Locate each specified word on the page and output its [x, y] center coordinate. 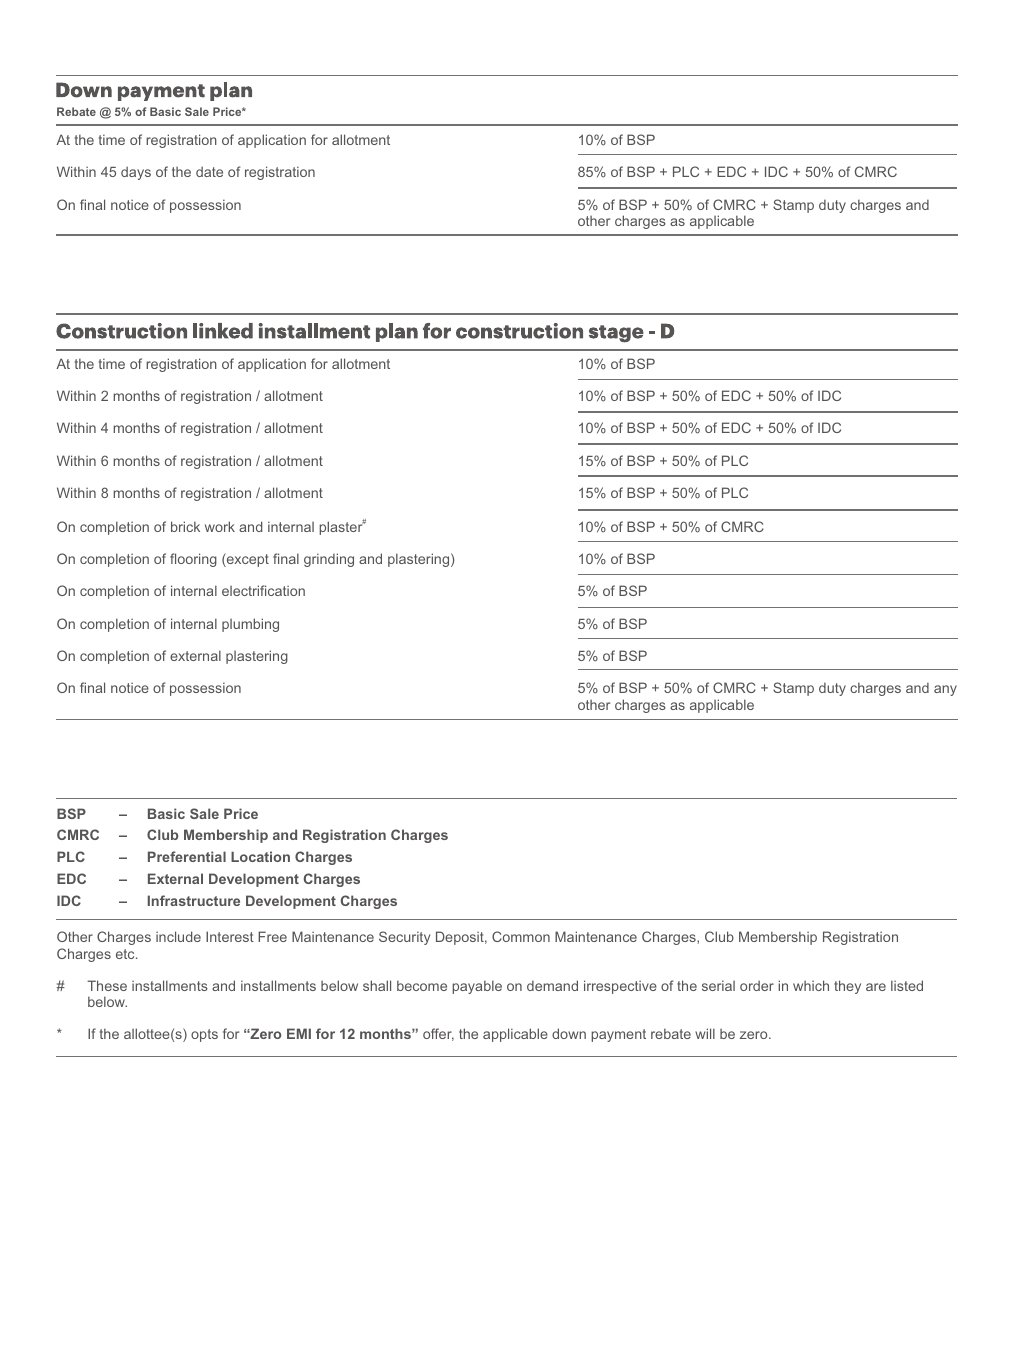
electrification [263, 590]
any [945, 690]
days [136, 173]
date [209, 171]
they [847, 987]
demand [552, 985]
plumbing [250, 625]
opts [204, 1035]
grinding [329, 560]
